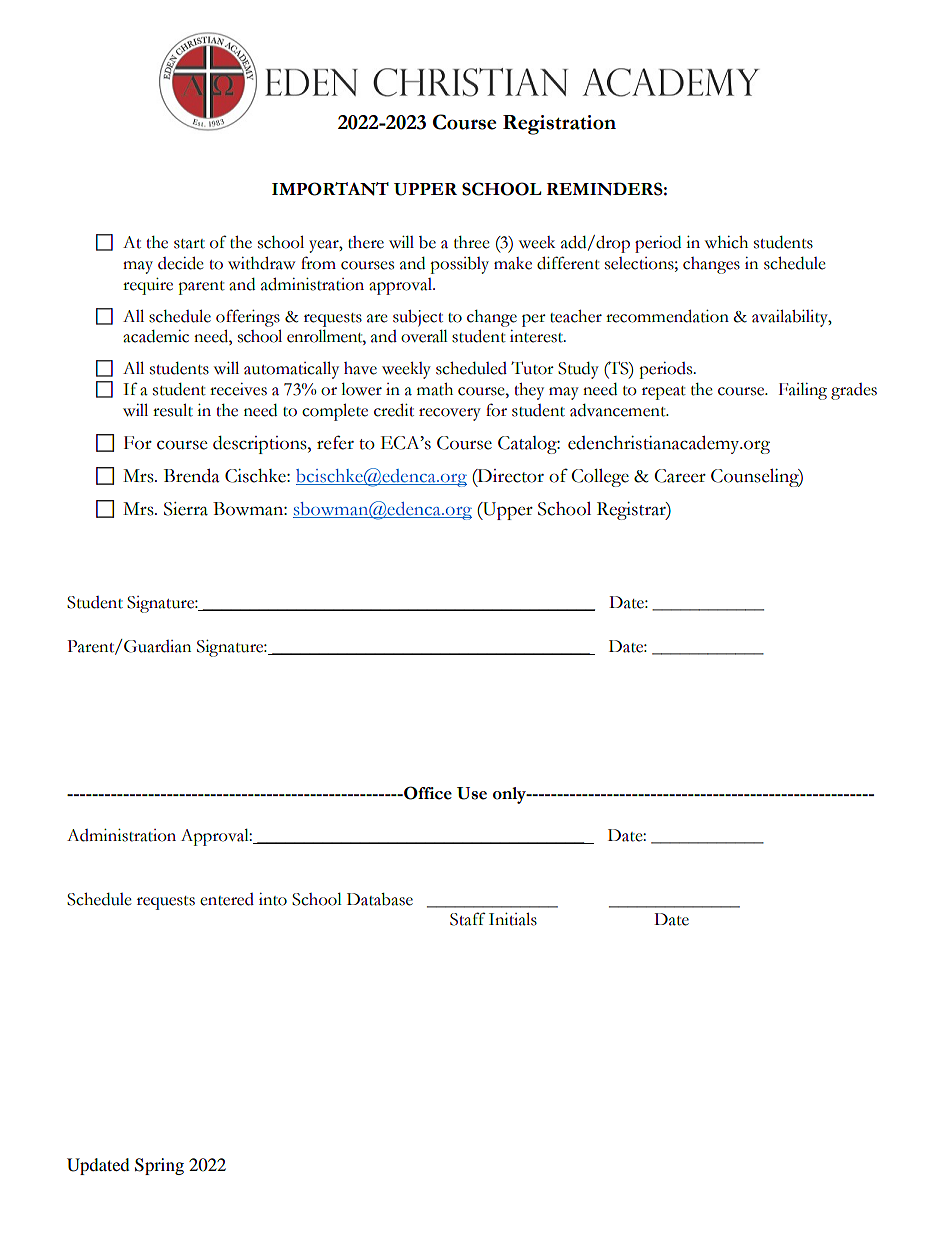 The width and height of the page is (952, 1233). What do you see at coordinates (513, 919) in the page?
I see `Initials` at bounding box center [513, 919].
